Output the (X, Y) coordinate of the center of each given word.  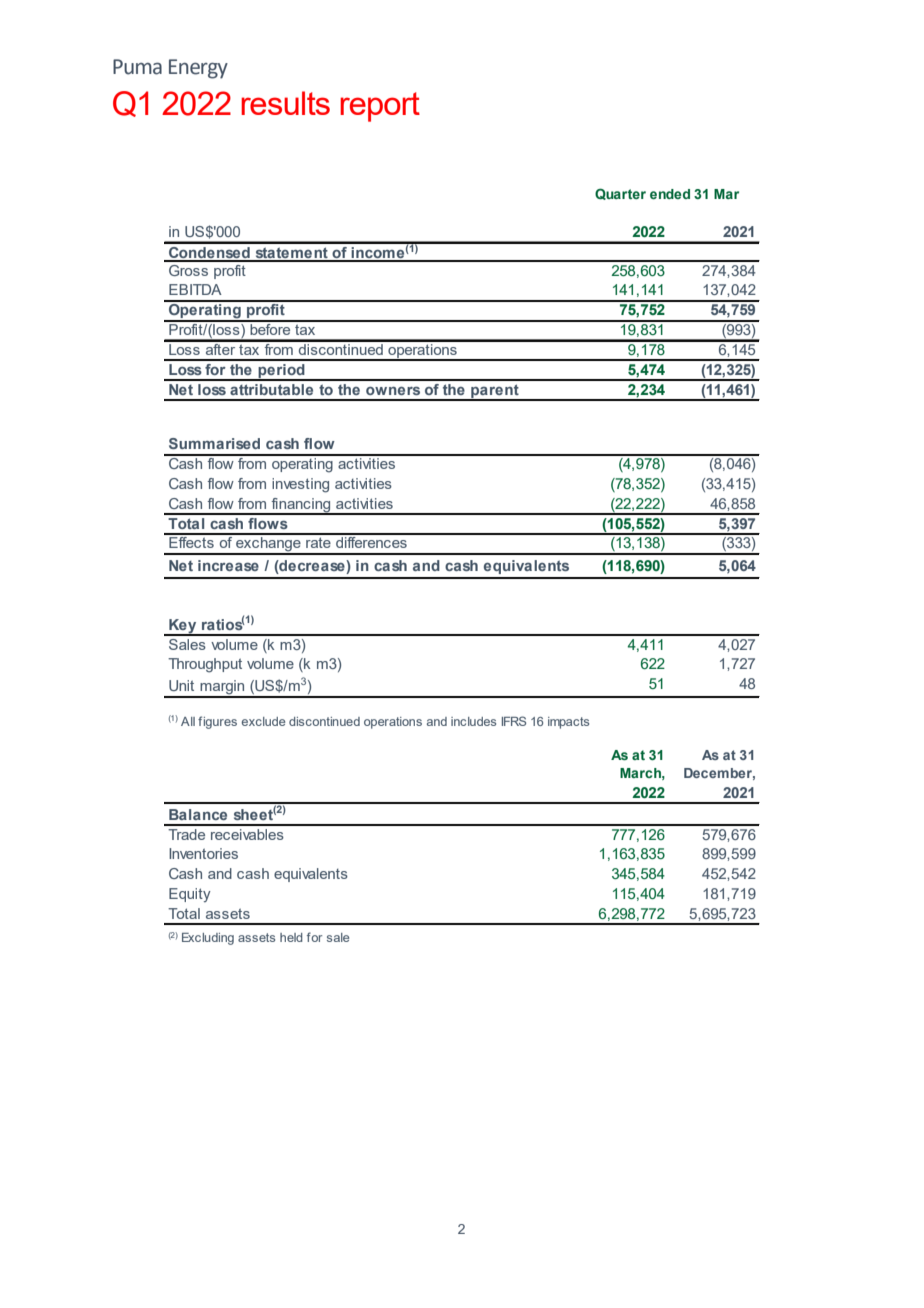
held (291, 937)
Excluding (208, 939)
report (380, 107)
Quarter (620, 194)
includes (473, 721)
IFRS (514, 721)
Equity (190, 895)
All (188, 721)
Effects (191, 541)
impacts (568, 723)
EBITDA (195, 289)
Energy (198, 69)
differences (371, 541)
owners (393, 390)
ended (670, 194)
